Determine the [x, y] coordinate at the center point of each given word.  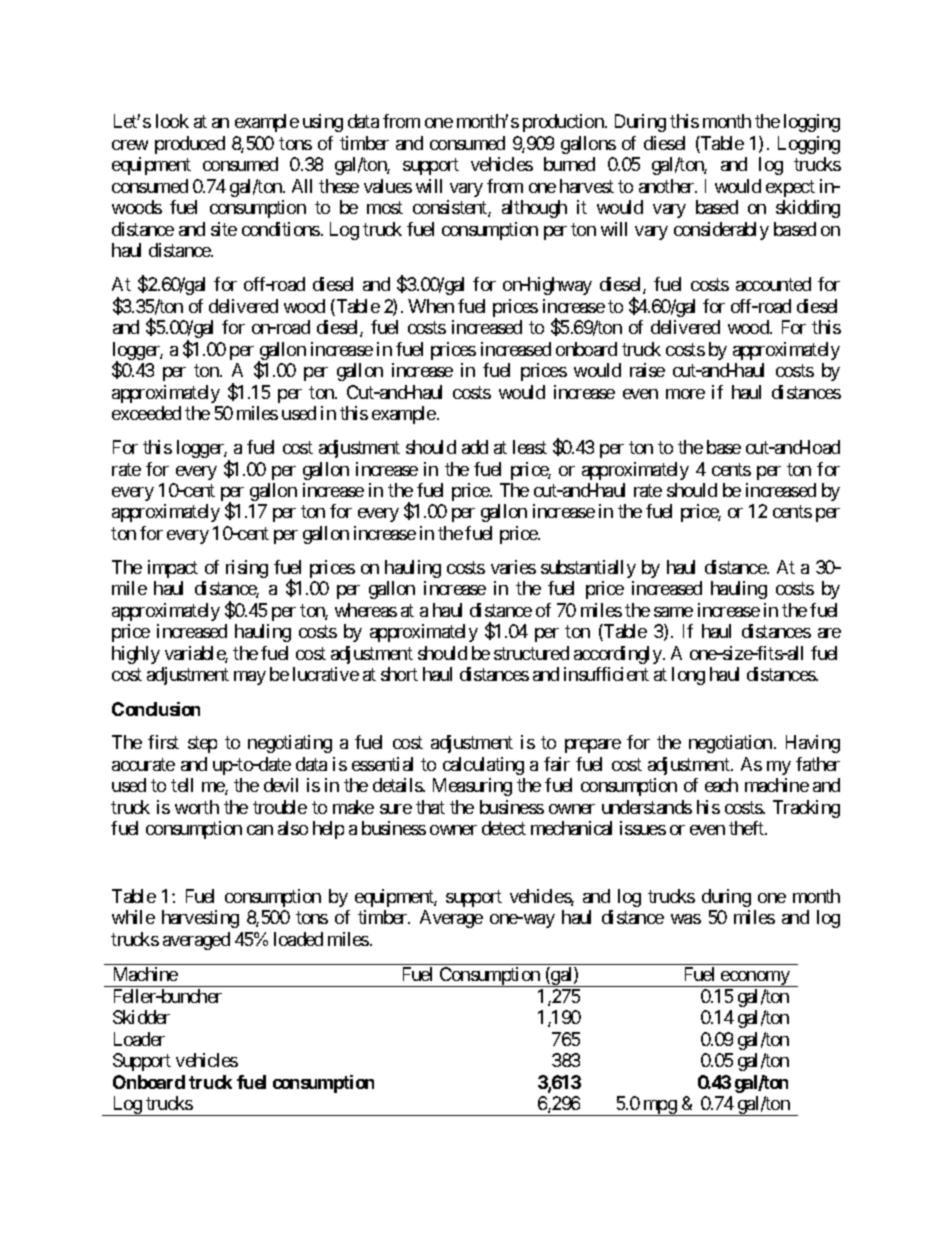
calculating [483, 766]
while [133, 917]
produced [190, 145]
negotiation [730, 744]
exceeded [146, 413]
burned [569, 164]
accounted [773, 284]
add [475, 447]
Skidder [141, 1017]
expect [790, 188]
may [250, 678]
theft [747, 828]
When [431, 306]
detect [504, 828]
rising [247, 569]
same [673, 612]
